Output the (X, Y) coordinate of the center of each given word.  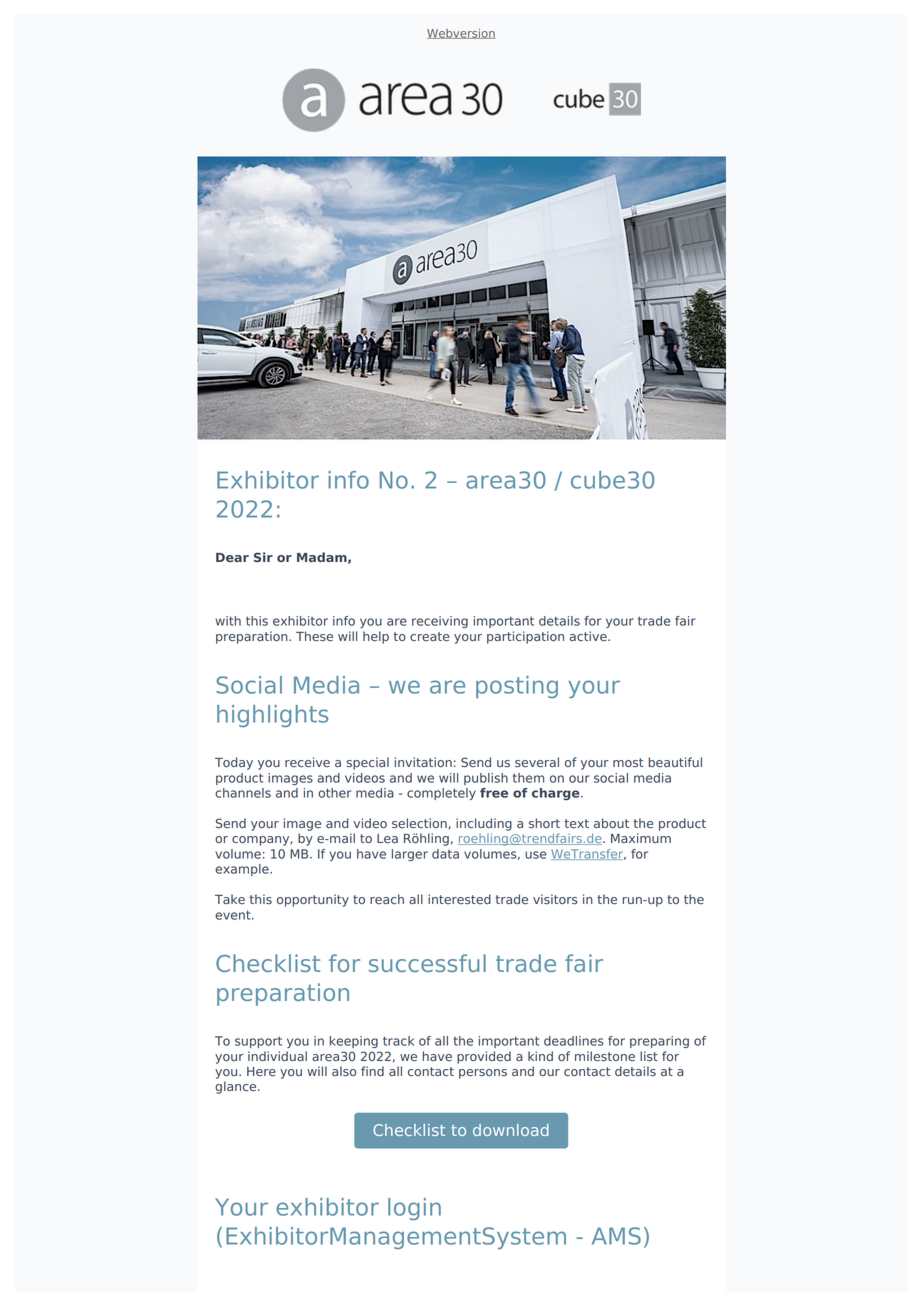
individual (277, 1056)
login (414, 1209)
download (511, 1130)
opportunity (313, 900)
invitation (423, 762)
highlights (272, 716)
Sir (263, 557)
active (589, 636)
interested (459, 899)
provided (484, 1057)
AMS (616, 1236)
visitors (555, 899)
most (628, 762)
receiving (440, 622)
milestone (605, 1056)
